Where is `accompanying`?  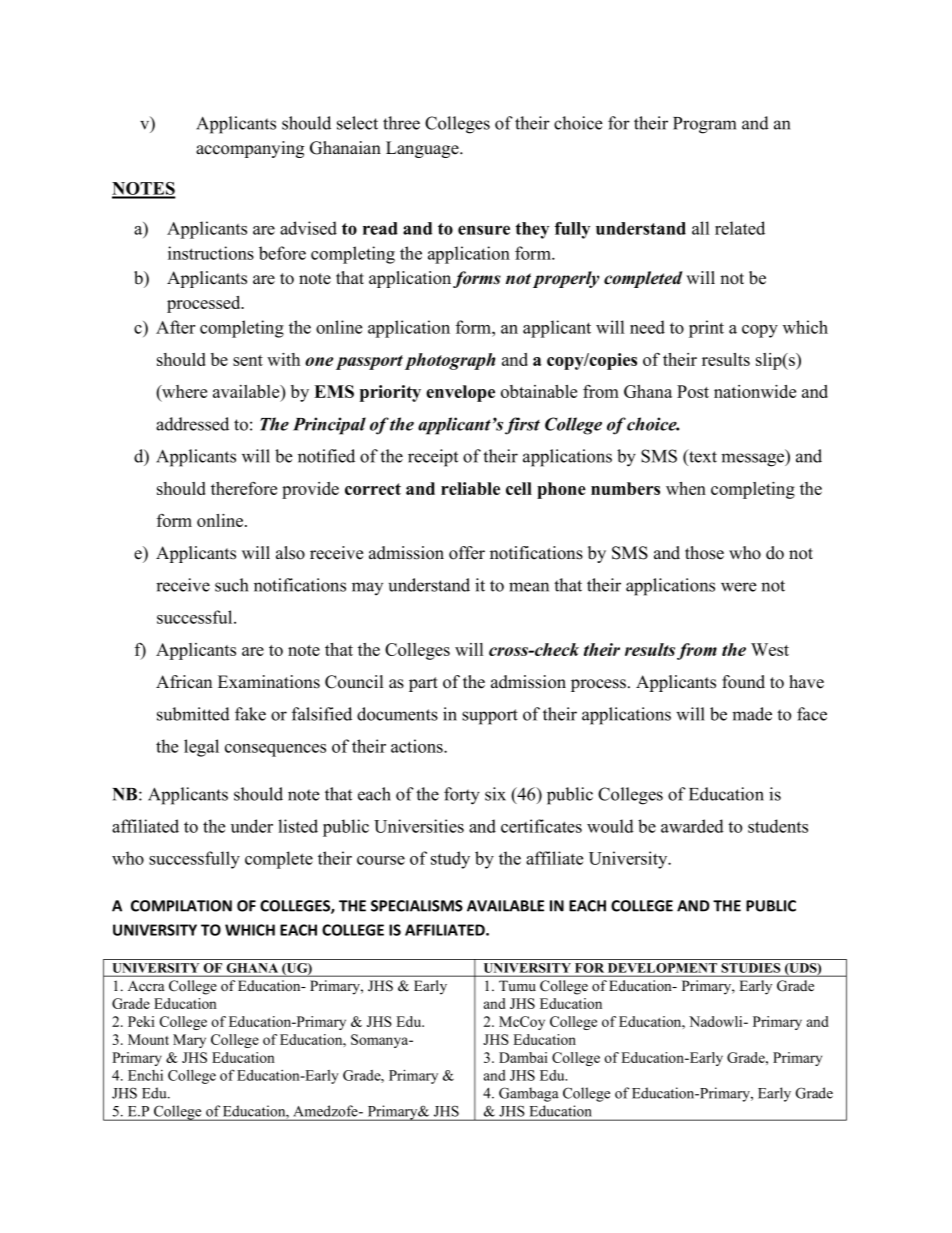 accompanying is located at coordinates (250, 149).
